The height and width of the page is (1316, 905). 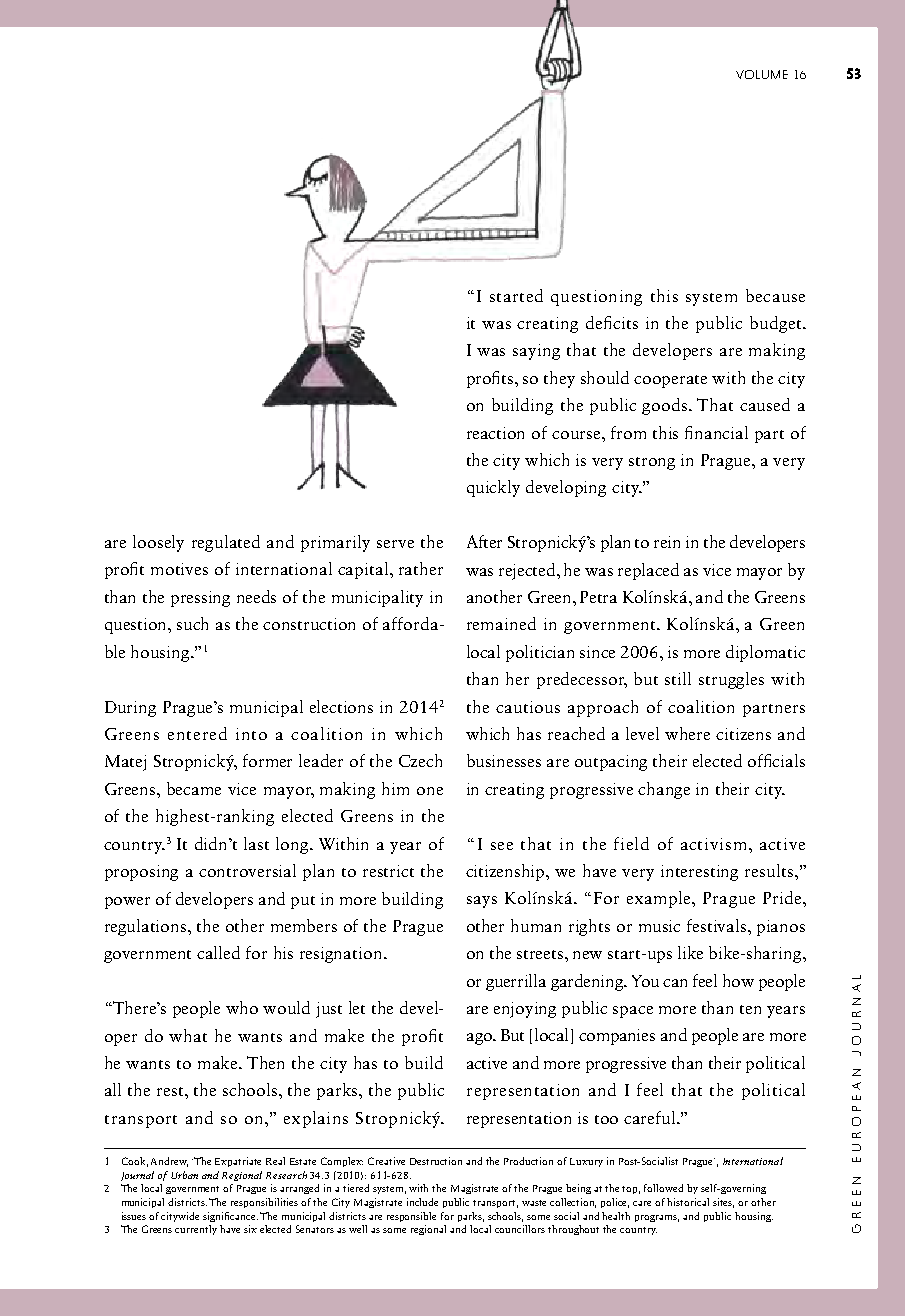 What do you see at coordinates (184, 1175) in the page?
I see `Urban` at bounding box center [184, 1175].
